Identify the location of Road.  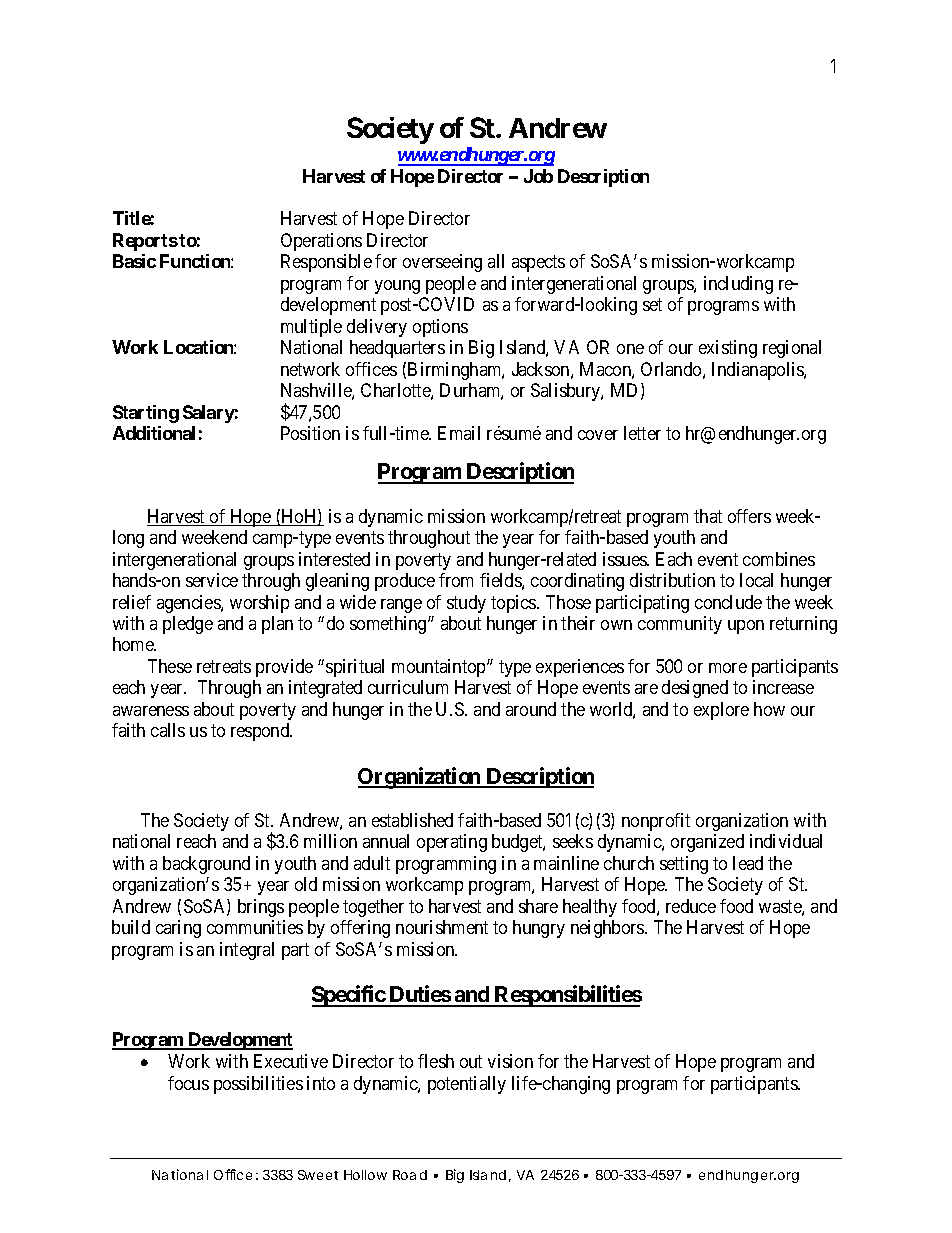
(410, 1175).
